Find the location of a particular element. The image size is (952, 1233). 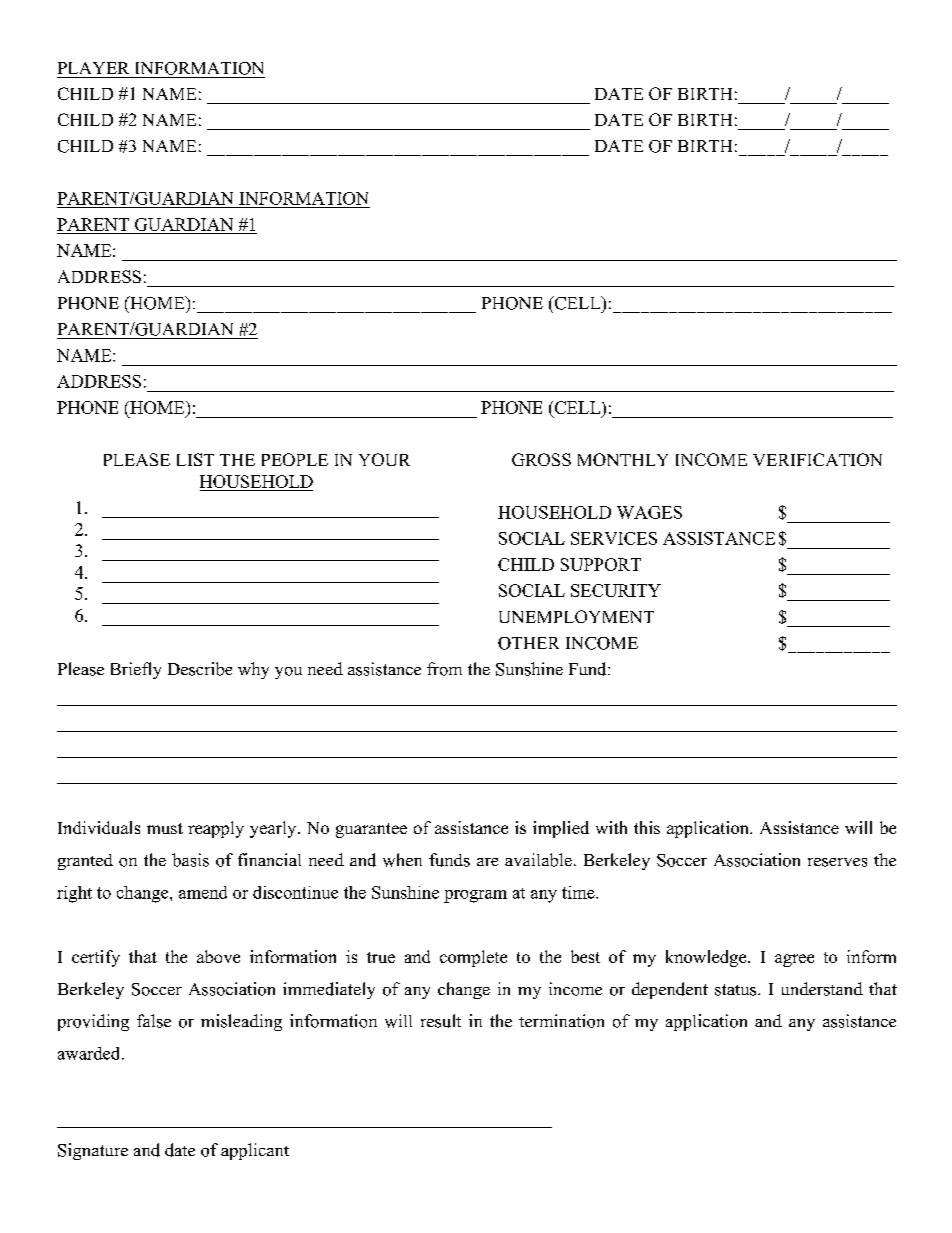

result is located at coordinates (441, 1021).
